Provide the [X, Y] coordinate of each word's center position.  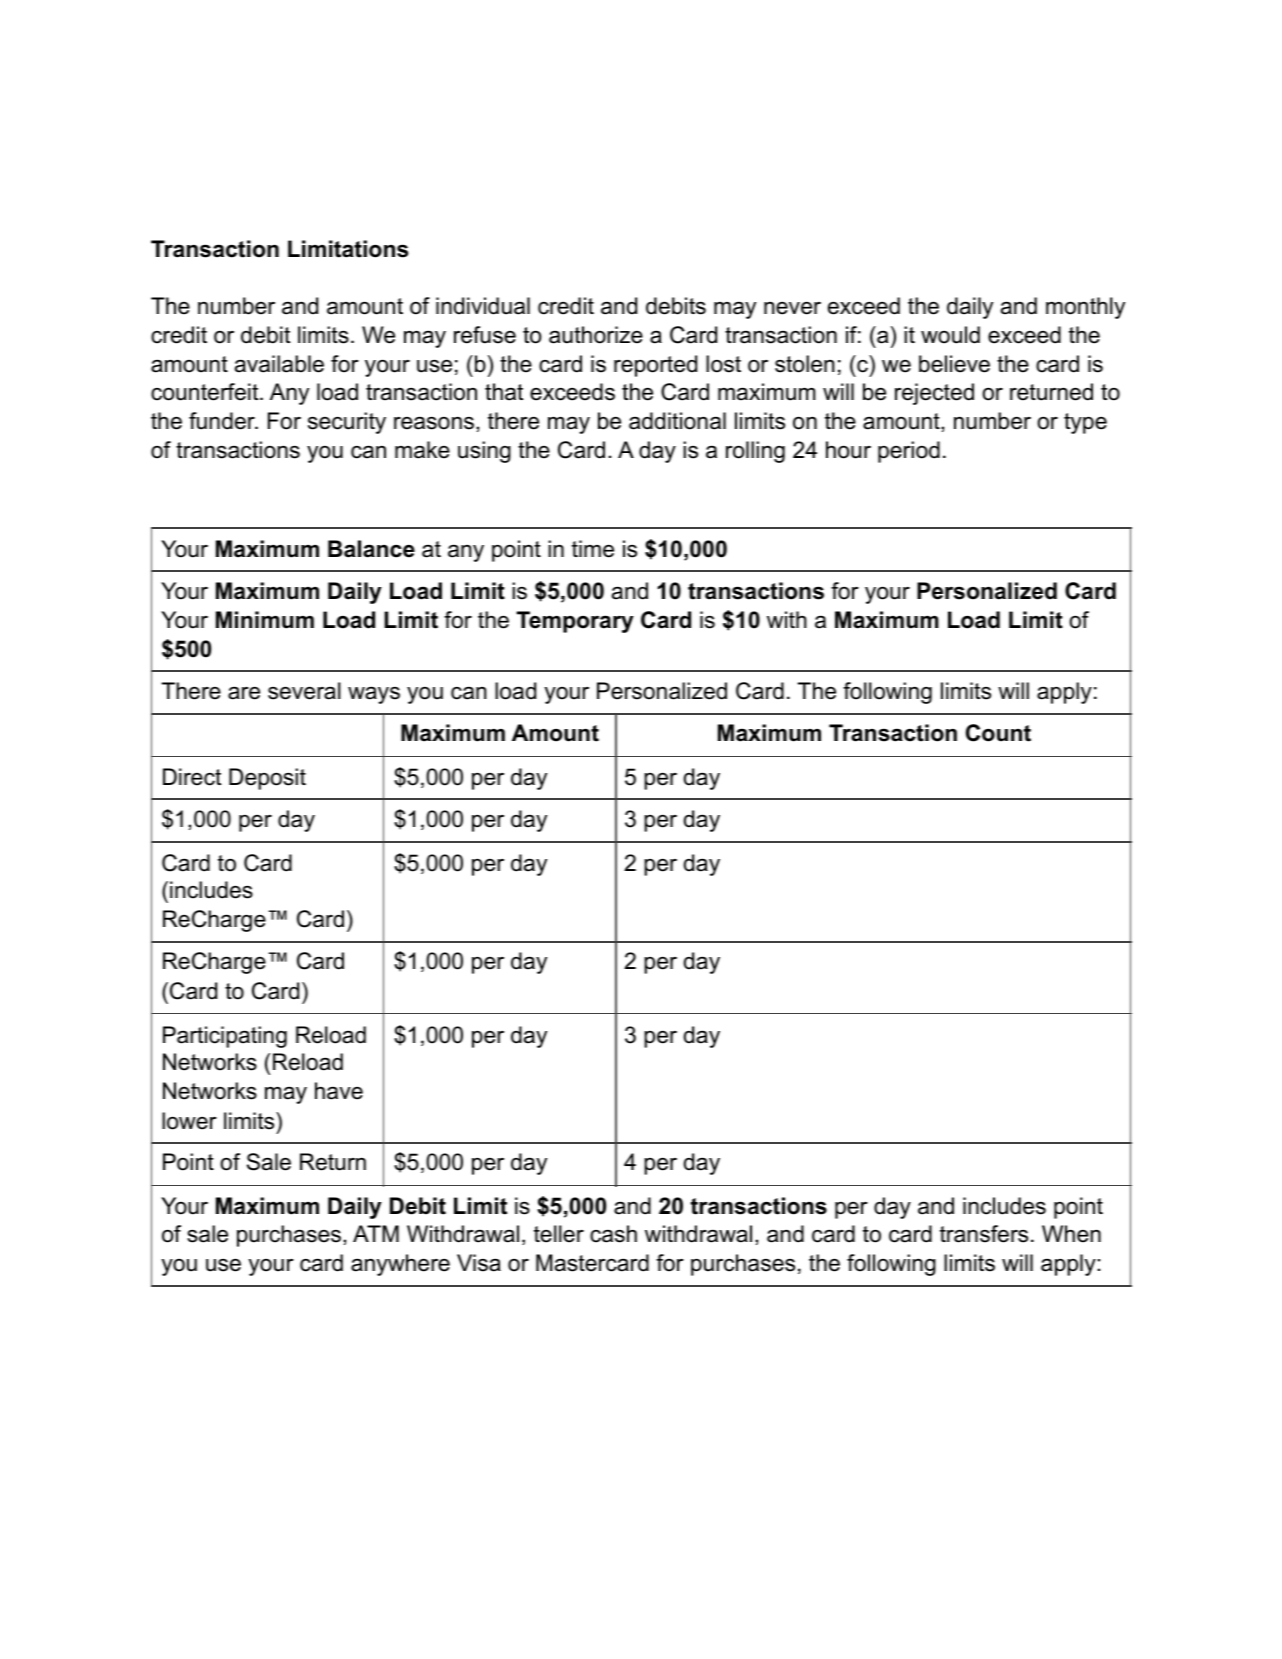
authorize [596, 335]
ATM [376, 1233]
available [279, 364]
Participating [225, 1037]
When [1071, 1234]
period [909, 452]
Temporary [575, 622]
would [950, 335]
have [339, 1091]
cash [613, 1234]
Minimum [265, 620]
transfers [984, 1234]
